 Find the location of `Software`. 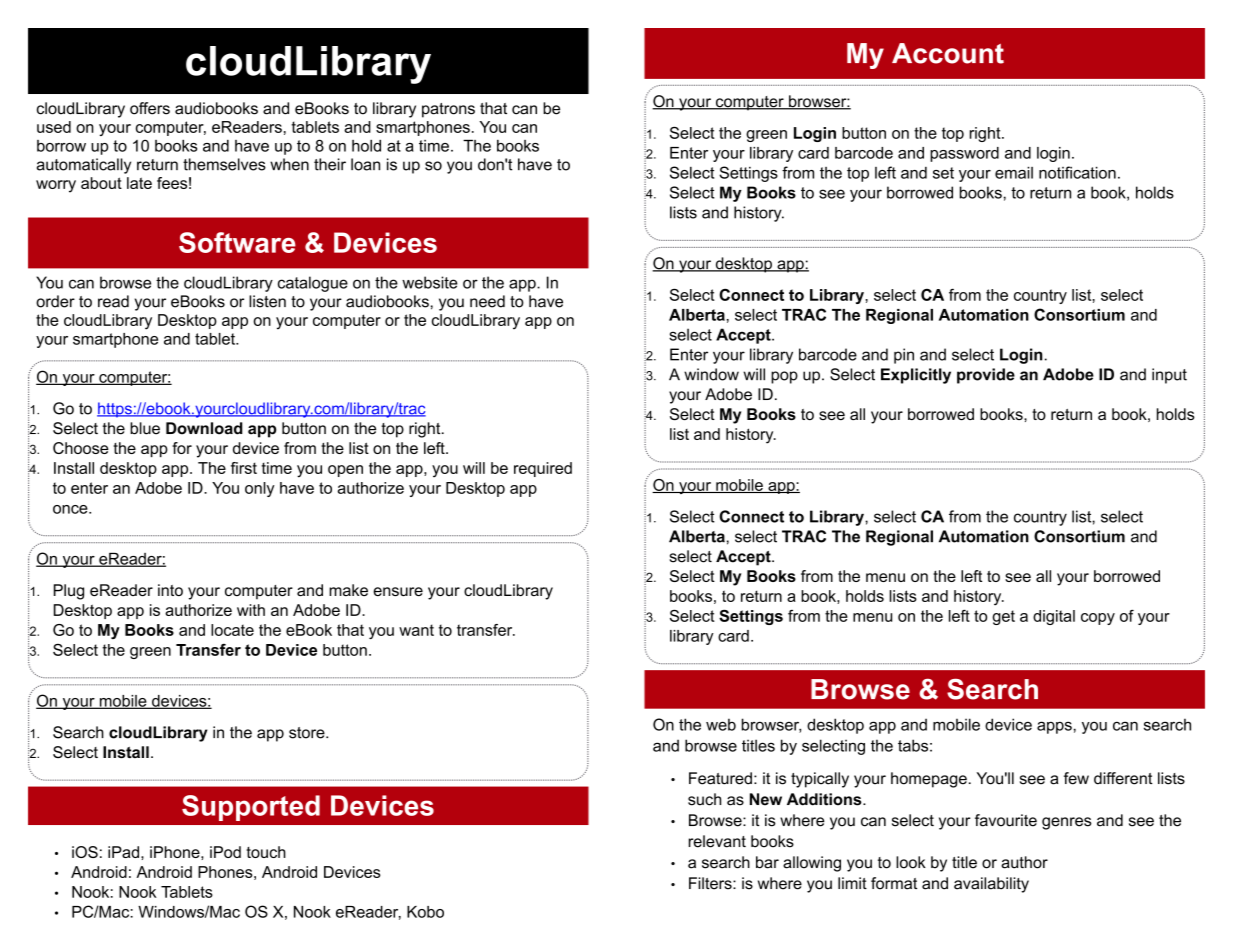

Software is located at coordinates (237, 242).
